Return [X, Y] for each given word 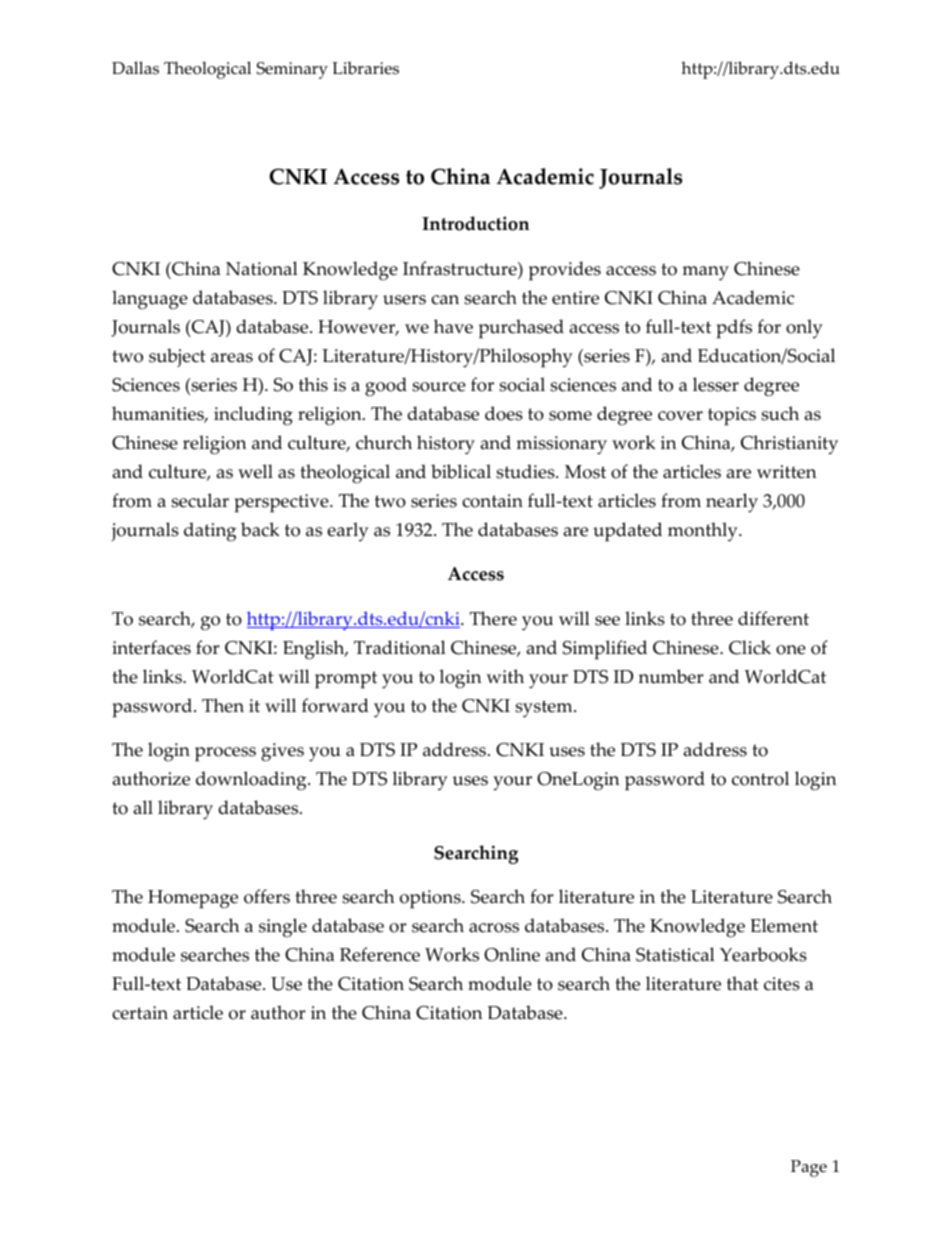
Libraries [365, 68]
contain [492, 501]
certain [140, 1013]
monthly [704, 531]
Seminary [292, 70]
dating [210, 532]
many [705, 273]
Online [512, 954]
